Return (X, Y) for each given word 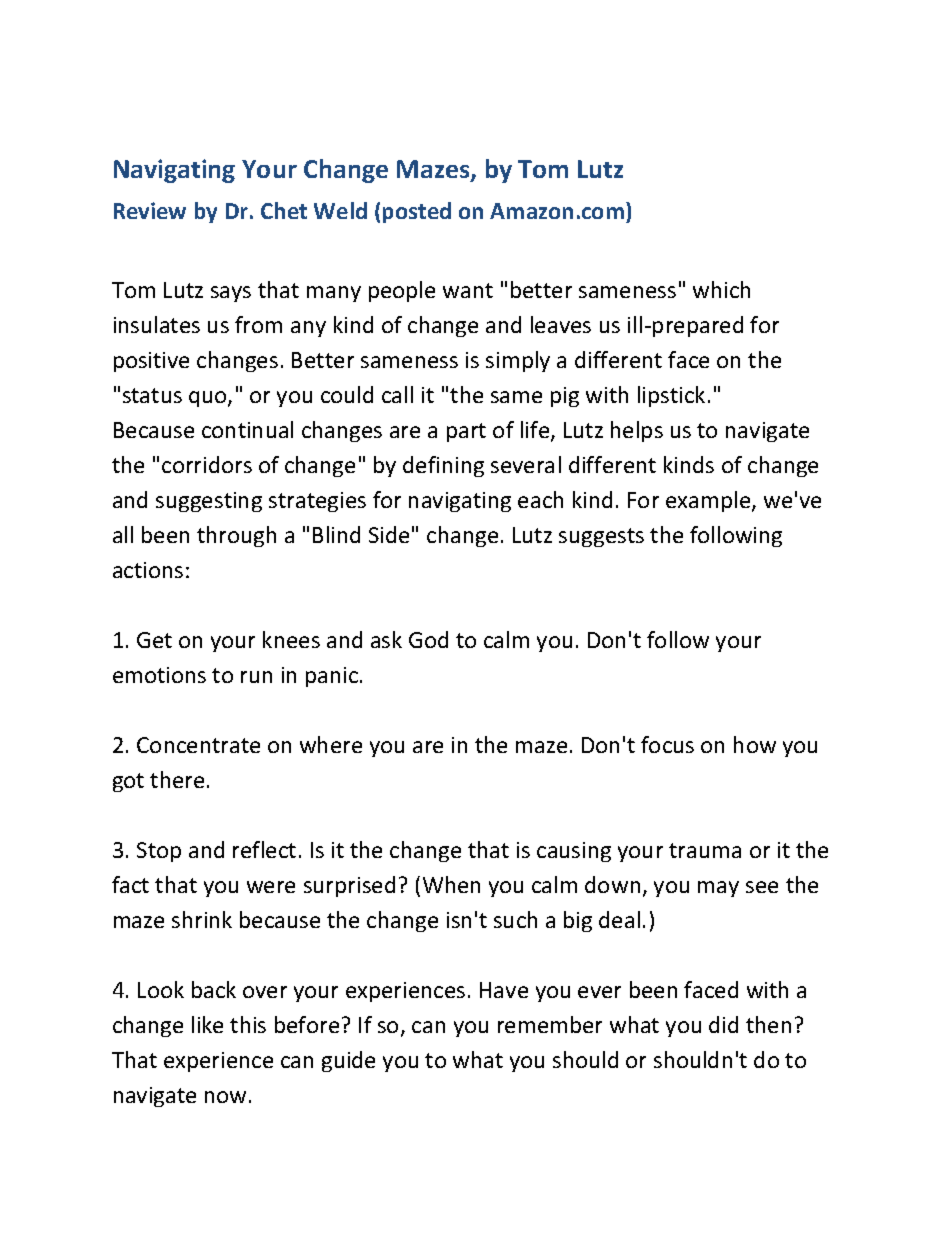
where (331, 744)
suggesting (209, 502)
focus (667, 744)
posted (417, 212)
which (721, 289)
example (709, 501)
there (177, 779)
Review (150, 210)
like (207, 1024)
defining (443, 466)
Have (504, 990)
